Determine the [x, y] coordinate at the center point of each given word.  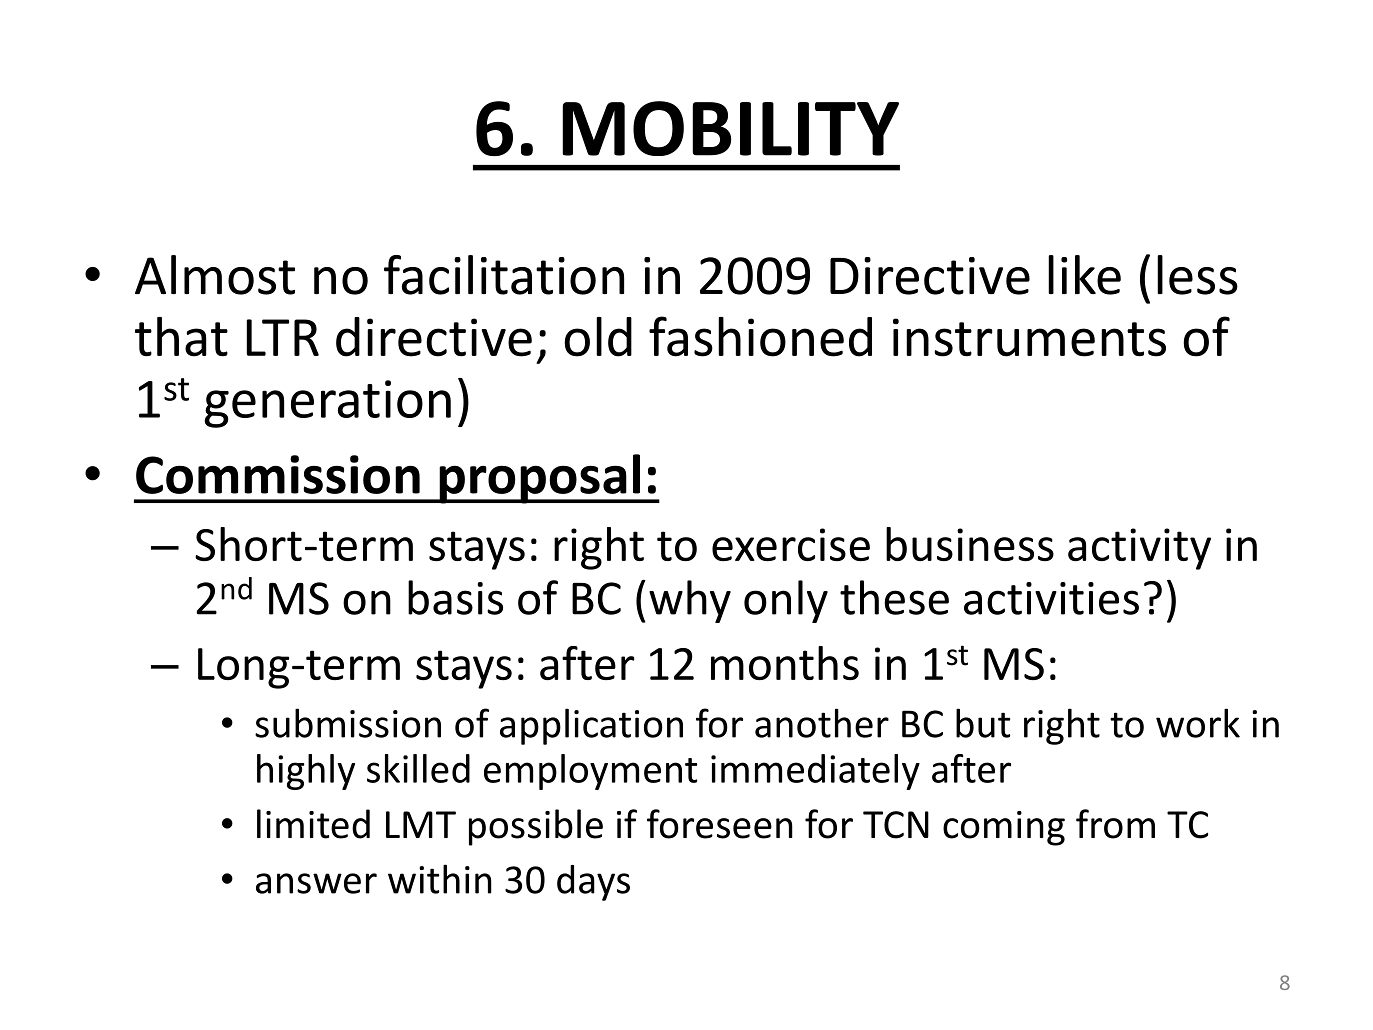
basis [455, 597]
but [983, 723]
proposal [540, 479]
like [1084, 275]
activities [1051, 598]
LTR [282, 337]
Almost [215, 275]
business [970, 544]
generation [327, 404]
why [690, 601]
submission [348, 723]
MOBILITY [730, 128]
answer [316, 883]
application [591, 726]
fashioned [760, 336]
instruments [1029, 337]
